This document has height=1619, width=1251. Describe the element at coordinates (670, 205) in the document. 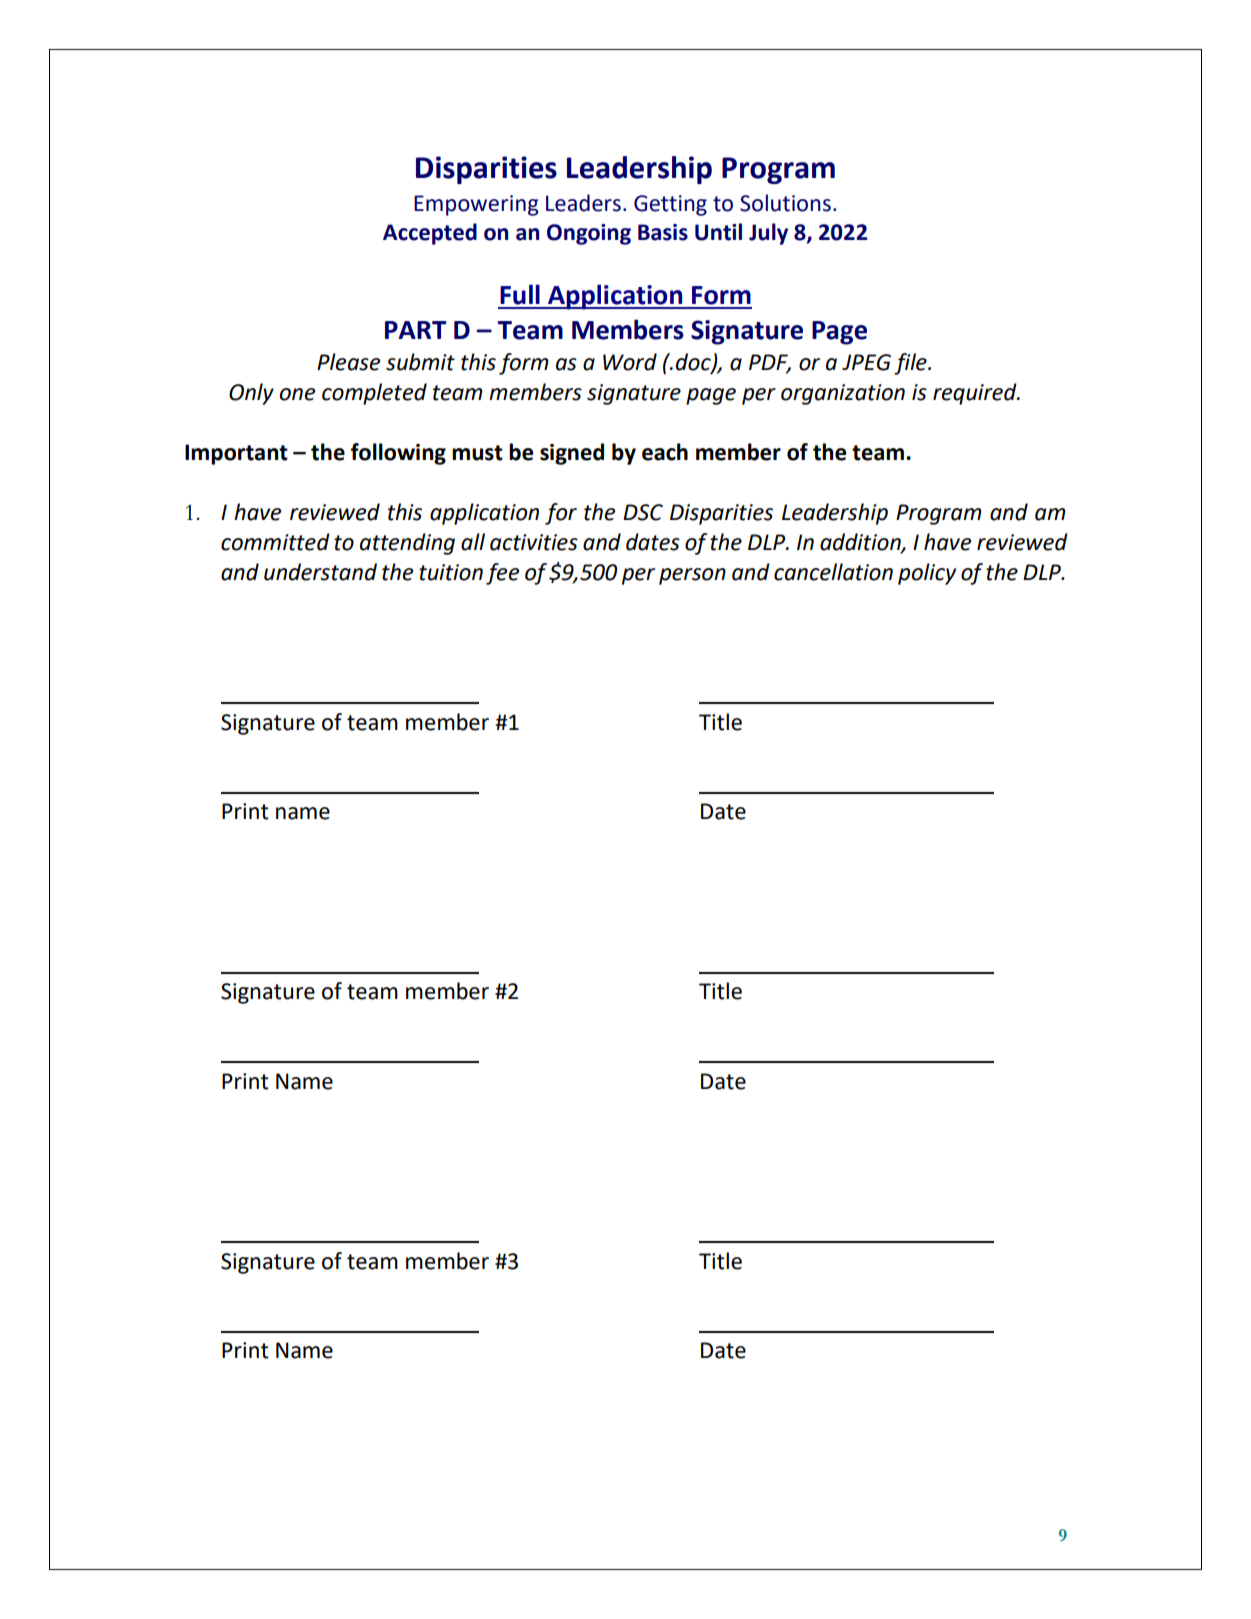

I see `Getting` at that location.
